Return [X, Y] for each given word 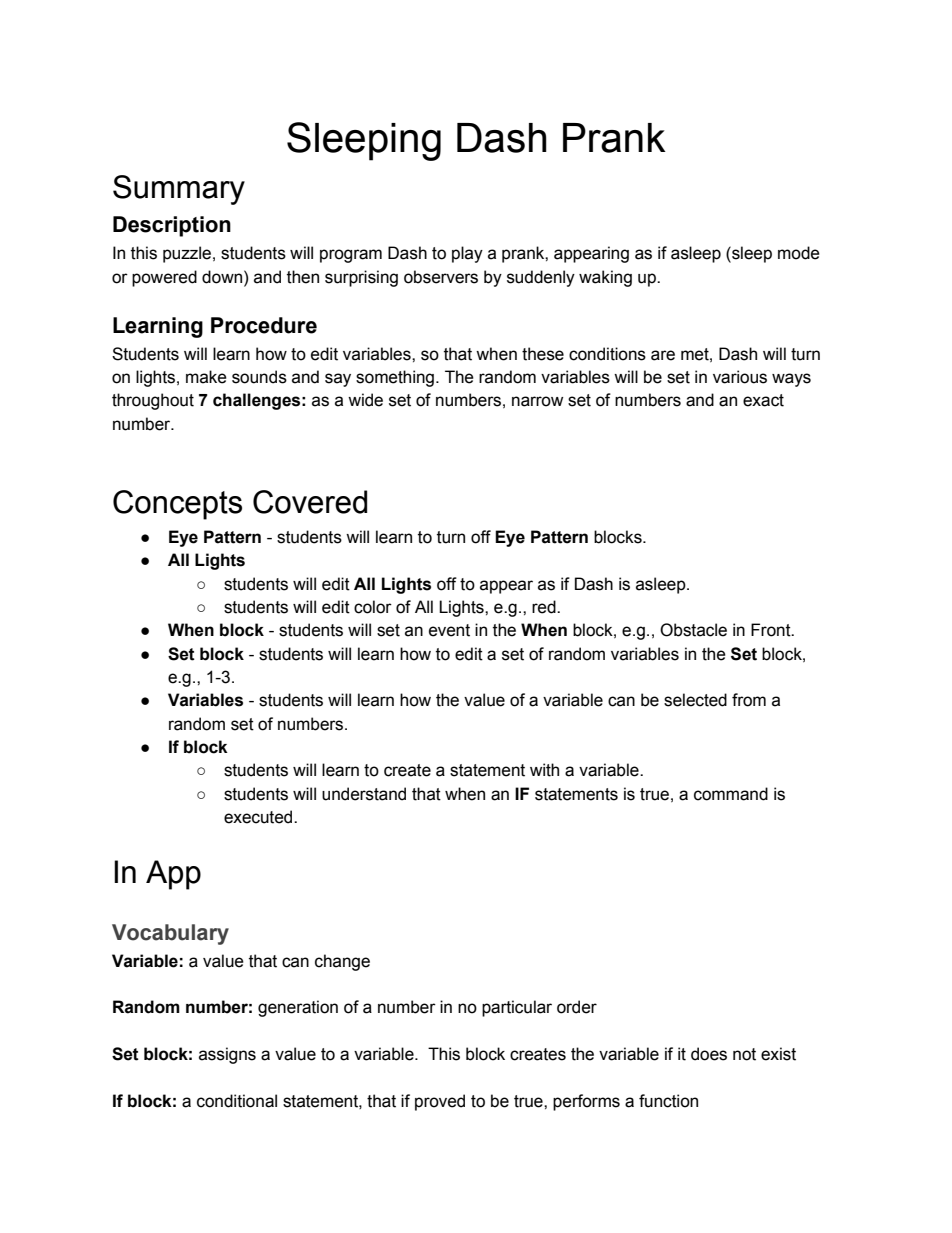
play [467, 254]
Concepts [177, 505]
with [544, 770]
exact [763, 400]
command [731, 794]
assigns [227, 1055]
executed [259, 817]
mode [799, 253]
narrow [537, 401]
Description [172, 226]
